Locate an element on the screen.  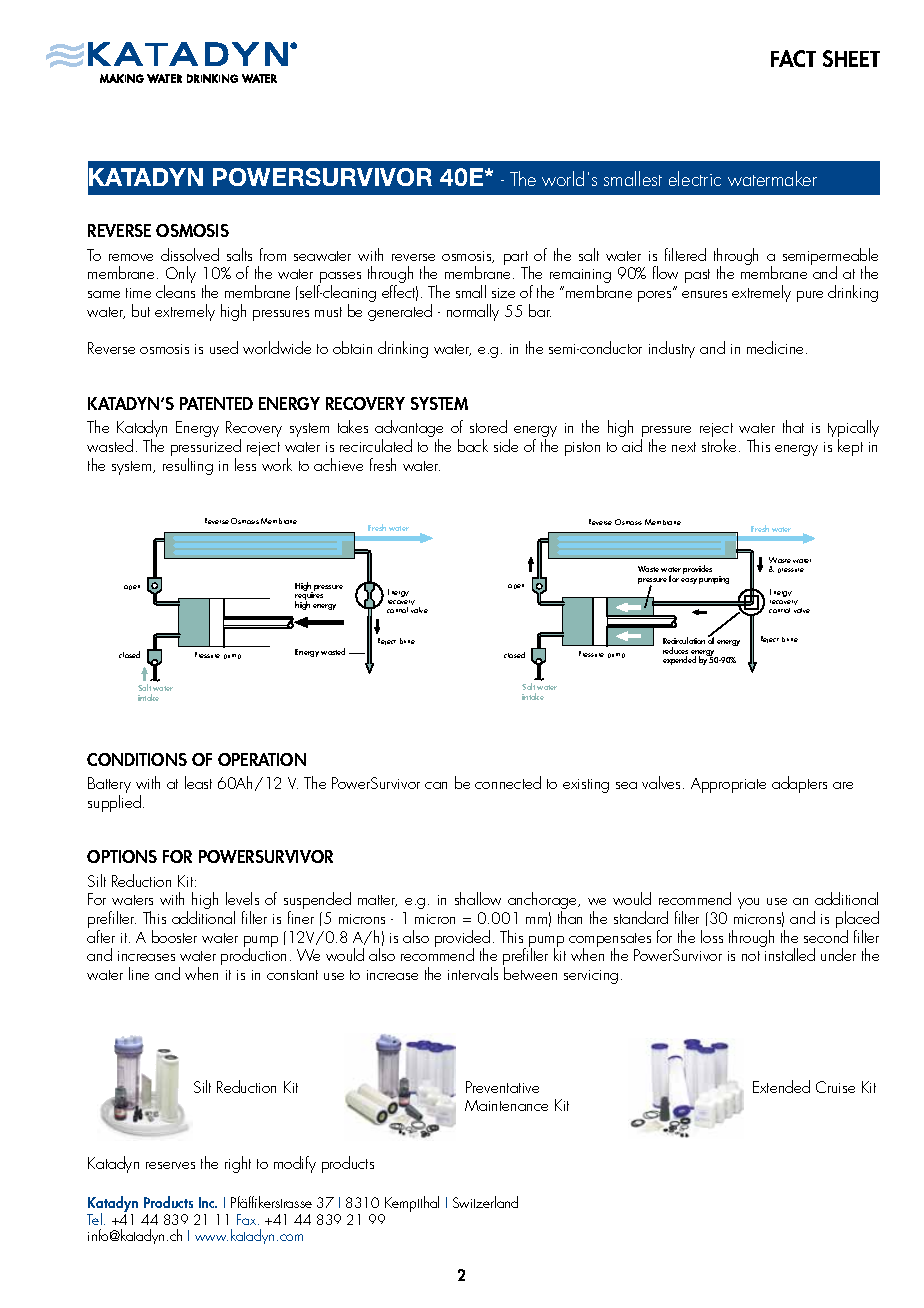
FACT is located at coordinates (793, 58).
